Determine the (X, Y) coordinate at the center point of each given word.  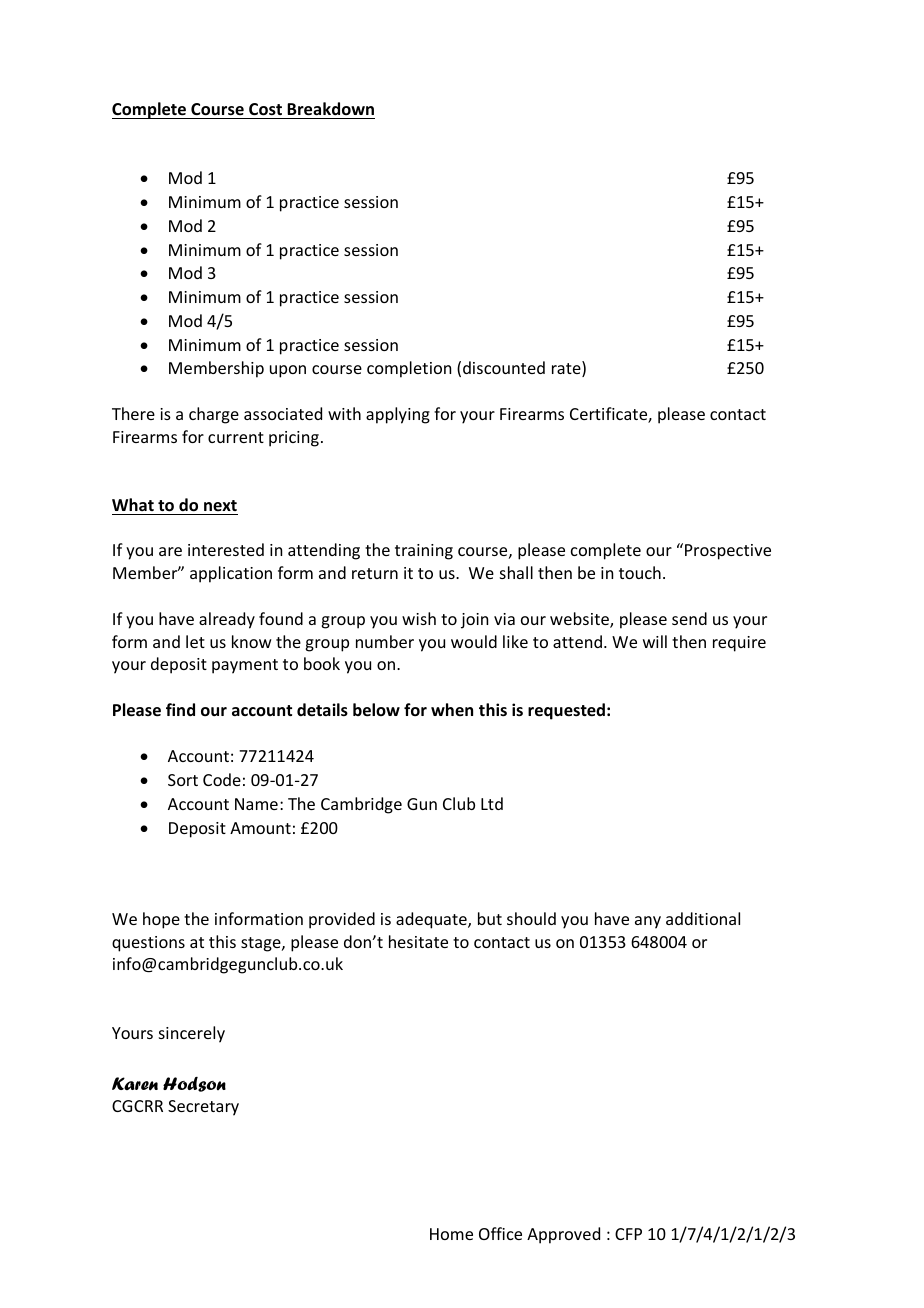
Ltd (492, 803)
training (424, 552)
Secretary (203, 1108)
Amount (260, 828)
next (220, 505)
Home (451, 1234)
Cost (265, 109)
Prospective (728, 552)
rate (567, 369)
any (648, 922)
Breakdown (330, 109)
